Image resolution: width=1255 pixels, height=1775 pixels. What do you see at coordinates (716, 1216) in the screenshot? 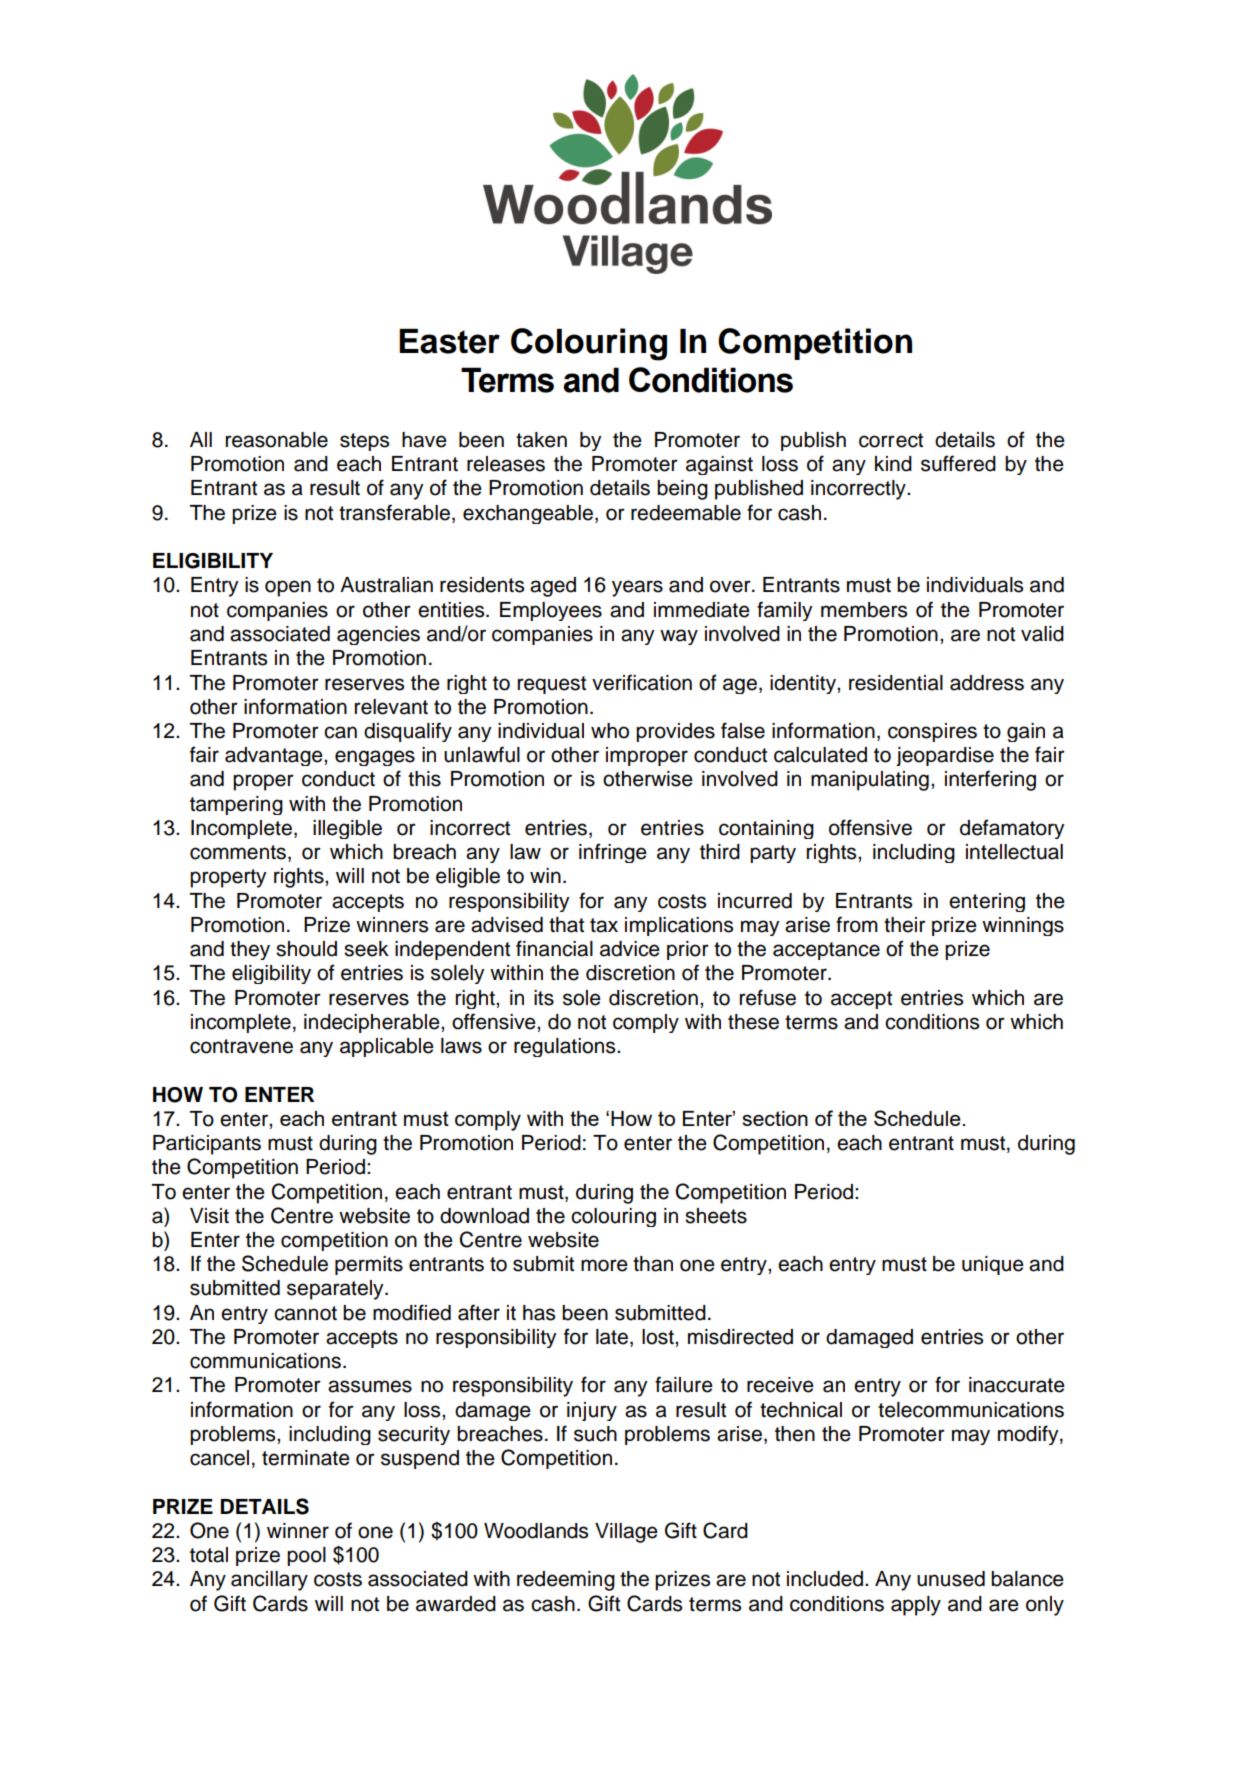
I see `sheets` at bounding box center [716, 1216].
